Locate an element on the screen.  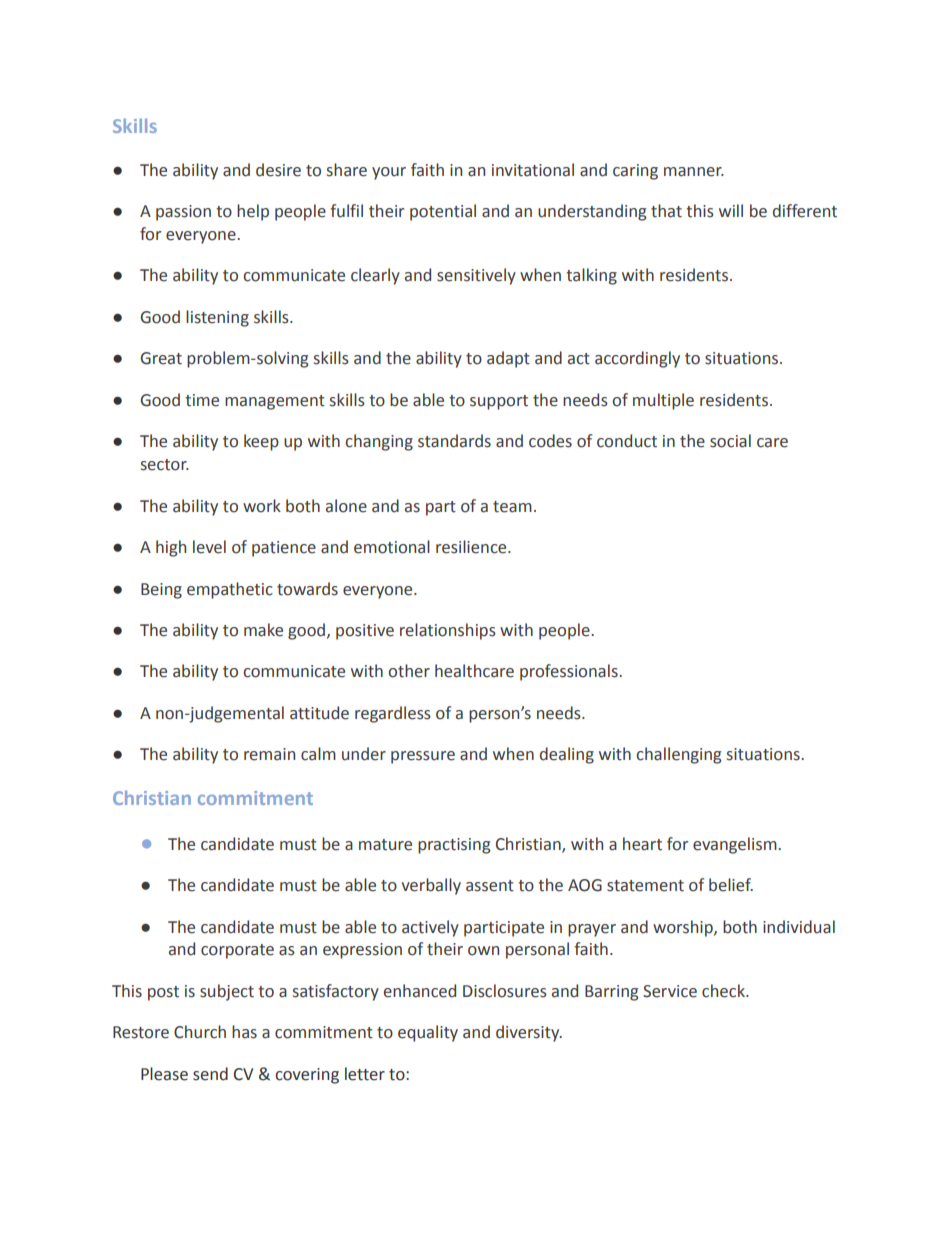
adapt is located at coordinates (508, 359).
